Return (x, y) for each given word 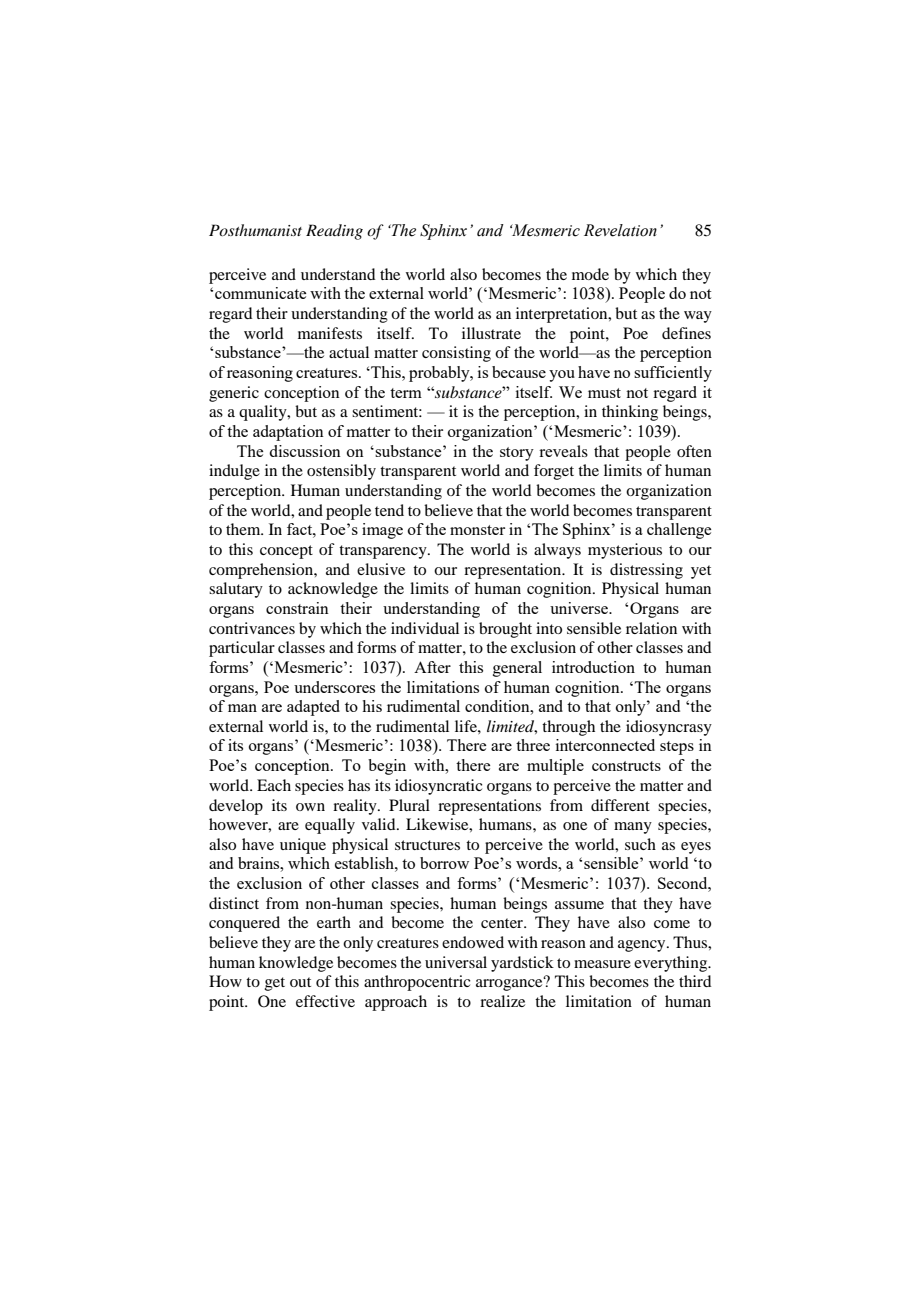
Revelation (620, 230)
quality (264, 413)
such (640, 844)
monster (477, 530)
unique (303, 846)
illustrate (491, 333)
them (244, 529)
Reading (334, 232)
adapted (313, 708)
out (300, 982)
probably (440, 374)
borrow (444, 863)
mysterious (625, 551)
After (432, 667)
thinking (630, 413)
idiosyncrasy (669, 728)
